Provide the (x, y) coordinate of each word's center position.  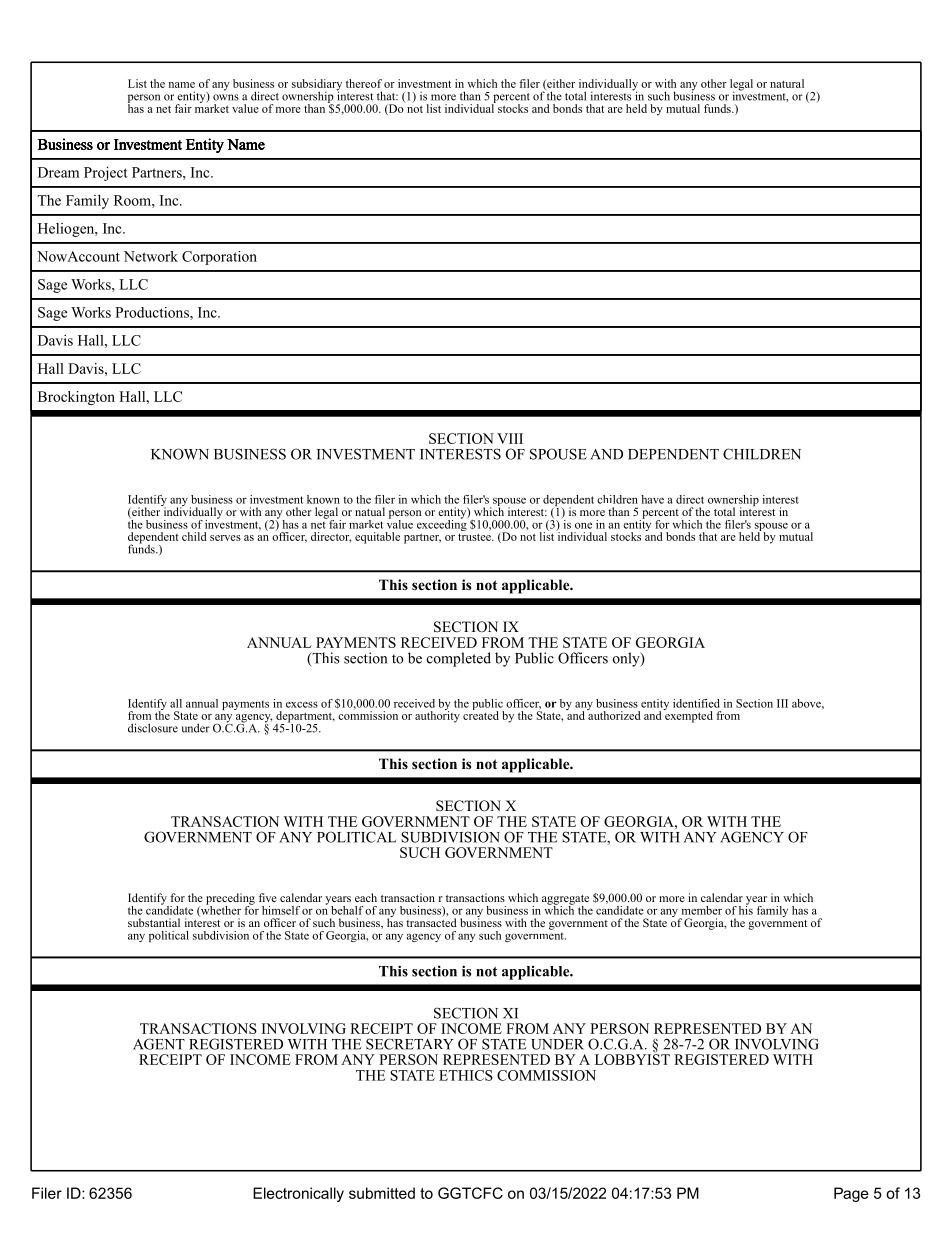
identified (696, 703)
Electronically (298, 1194)
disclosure (153, 728)
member (702, 910)
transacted (431, 921)
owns (226, 97)
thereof (364, 83)
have (652, 499)
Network (151, 256)
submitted (382, 1193)
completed (459, 659)
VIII (510, 438)
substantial (154, 922)
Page (851, 1194)
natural (787, 83)
